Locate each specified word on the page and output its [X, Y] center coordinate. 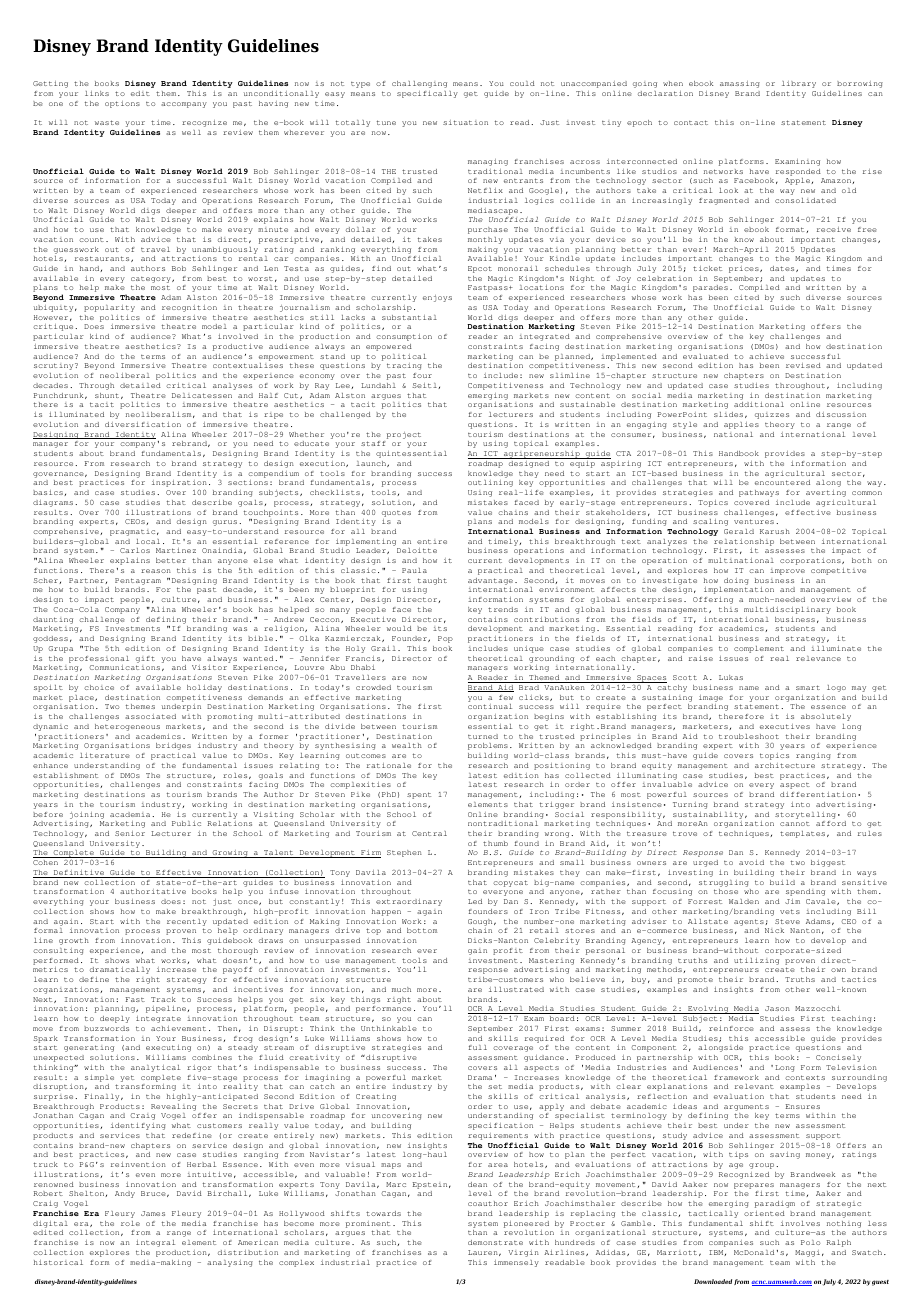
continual [490, 706]
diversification [143, 424]
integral [155, 1243]
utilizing [756, 961]
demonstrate [495, 1242]
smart [808, 687]
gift [145, 659]
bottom [422, 930]
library [799, 84]
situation [465, 122]
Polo [810, 1242]
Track [163, 999]
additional [759, 404]
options [122, 104]
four [422, 375]
